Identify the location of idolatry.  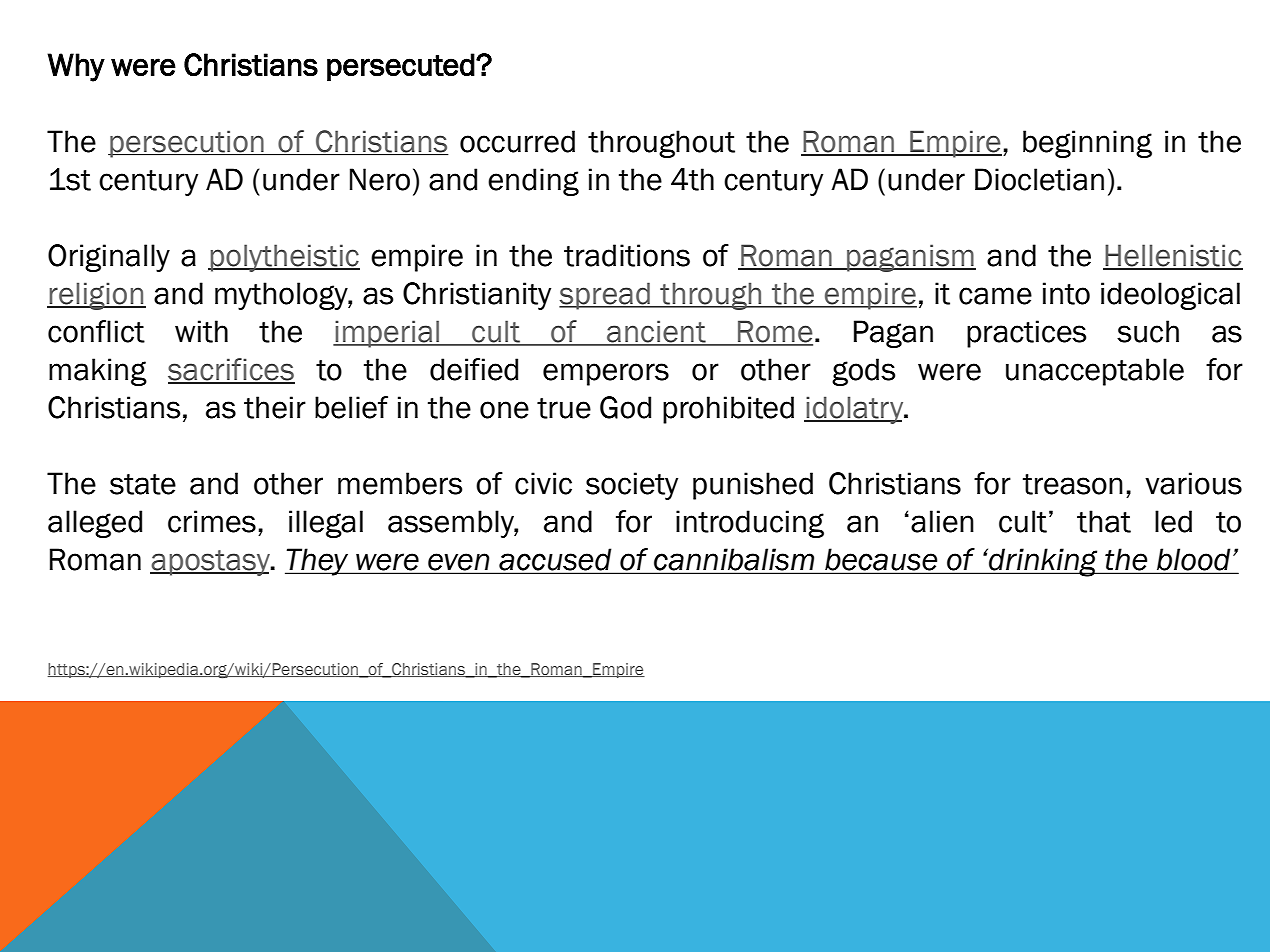
(855, 410).
